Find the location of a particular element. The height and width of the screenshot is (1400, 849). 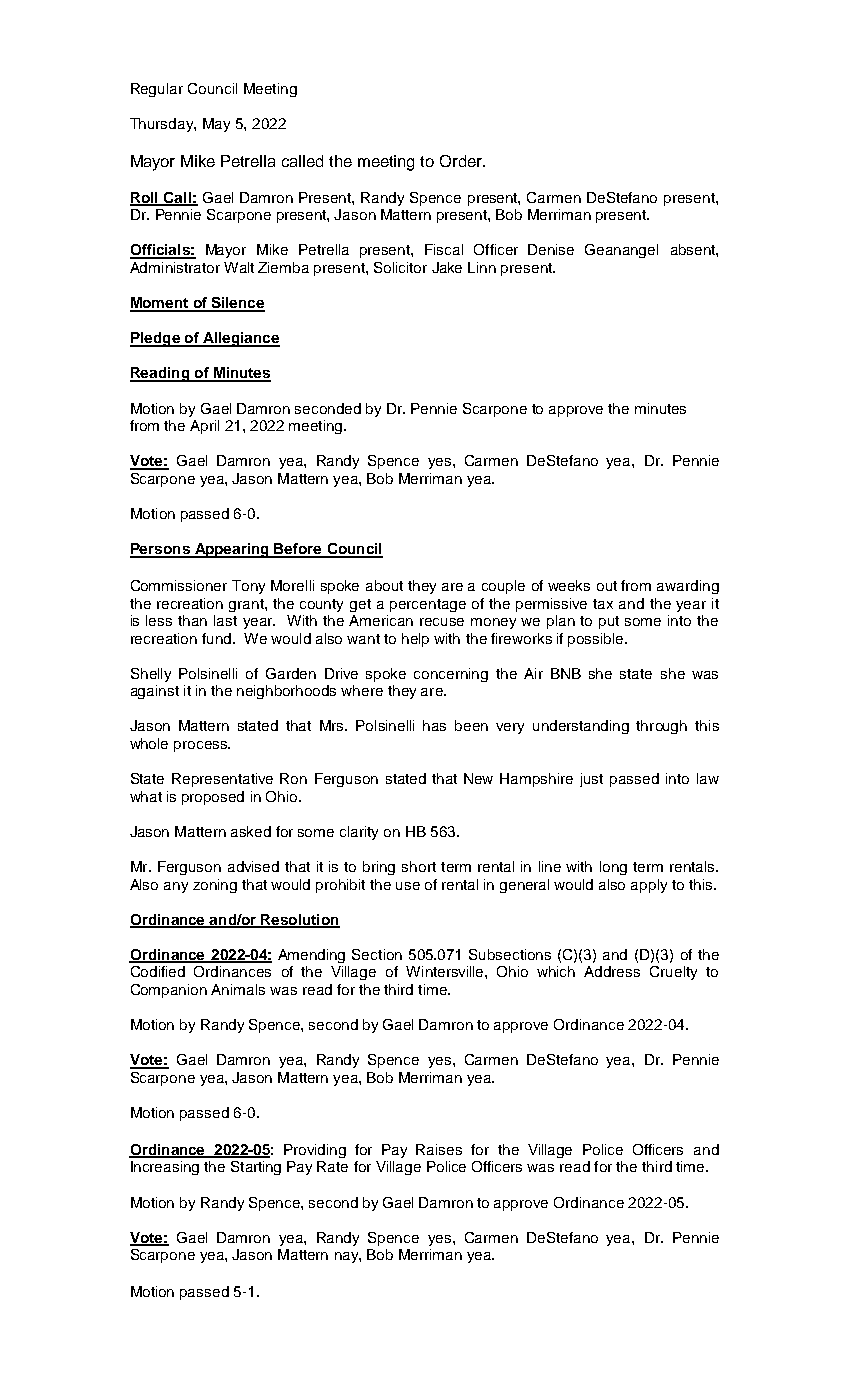

absent is located at coordinates (694, 249).
